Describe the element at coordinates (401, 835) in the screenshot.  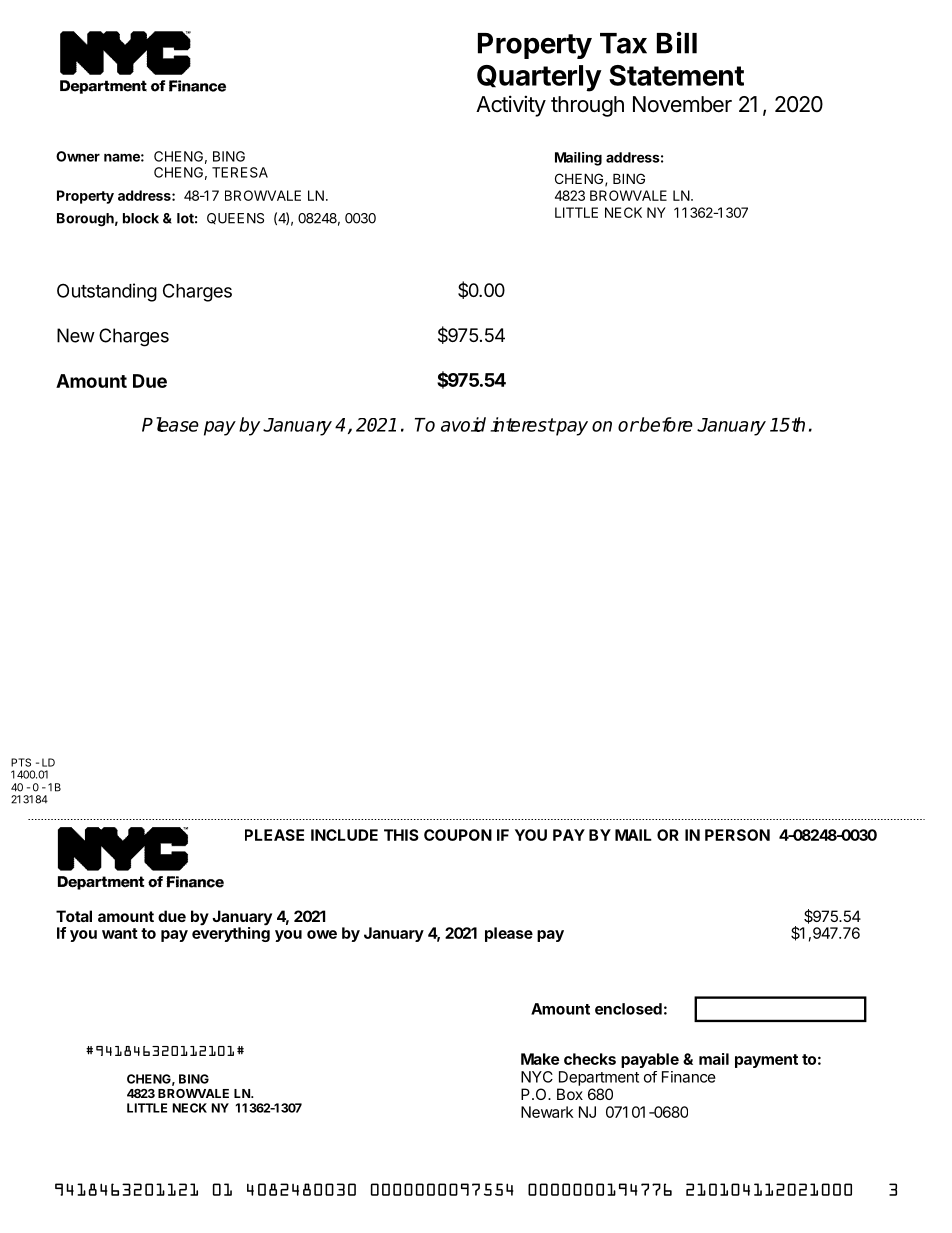
I see `THIS` at that location.
